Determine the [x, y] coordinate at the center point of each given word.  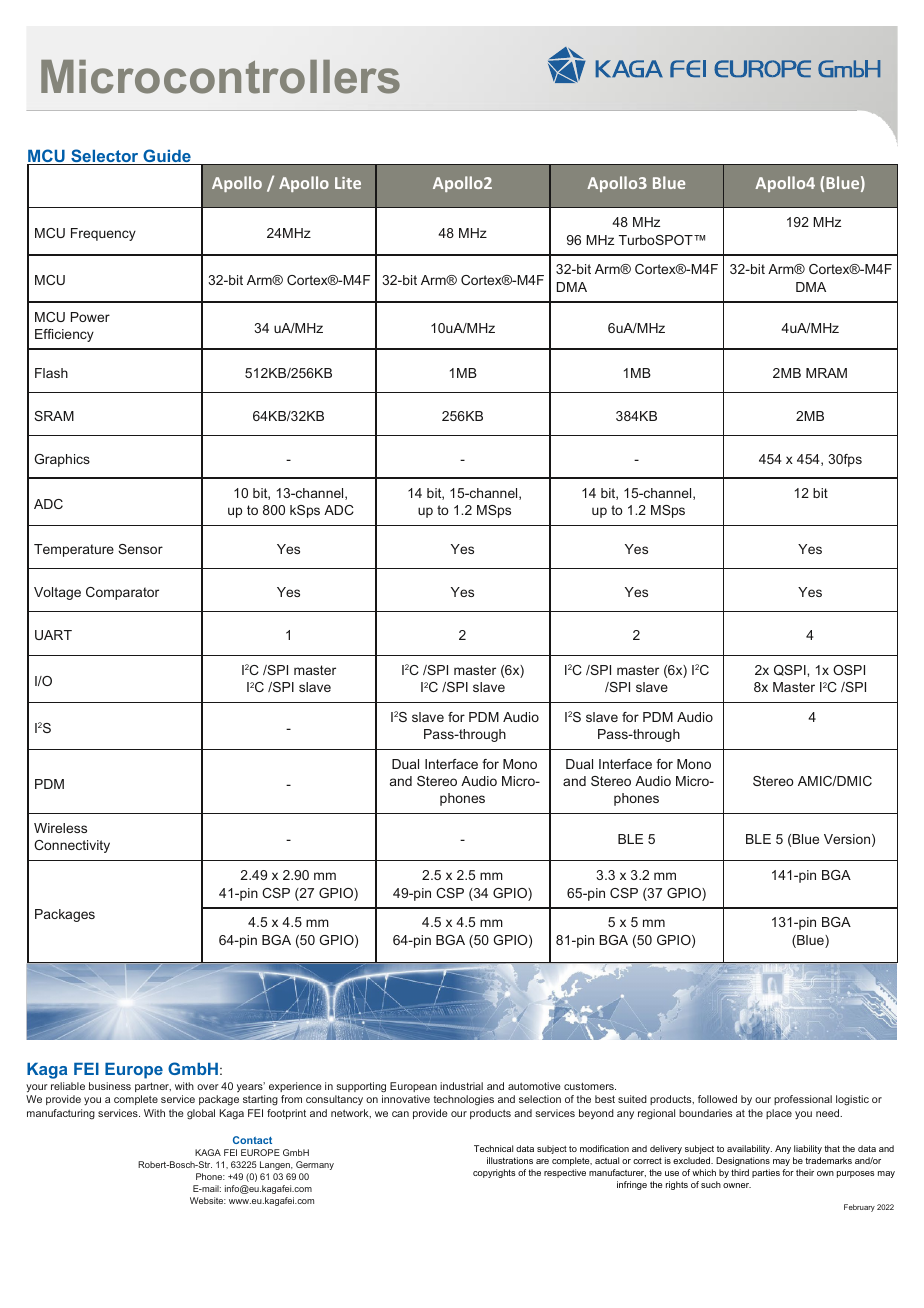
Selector [105, 157]
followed [717, 1099]
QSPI [791, 670]
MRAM [826, 373]
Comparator [122, 593]
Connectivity [72, 846]
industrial [461, 1086]
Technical [493, 1148]
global [201, 1114]
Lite [348, 183]
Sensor [140, 549]
